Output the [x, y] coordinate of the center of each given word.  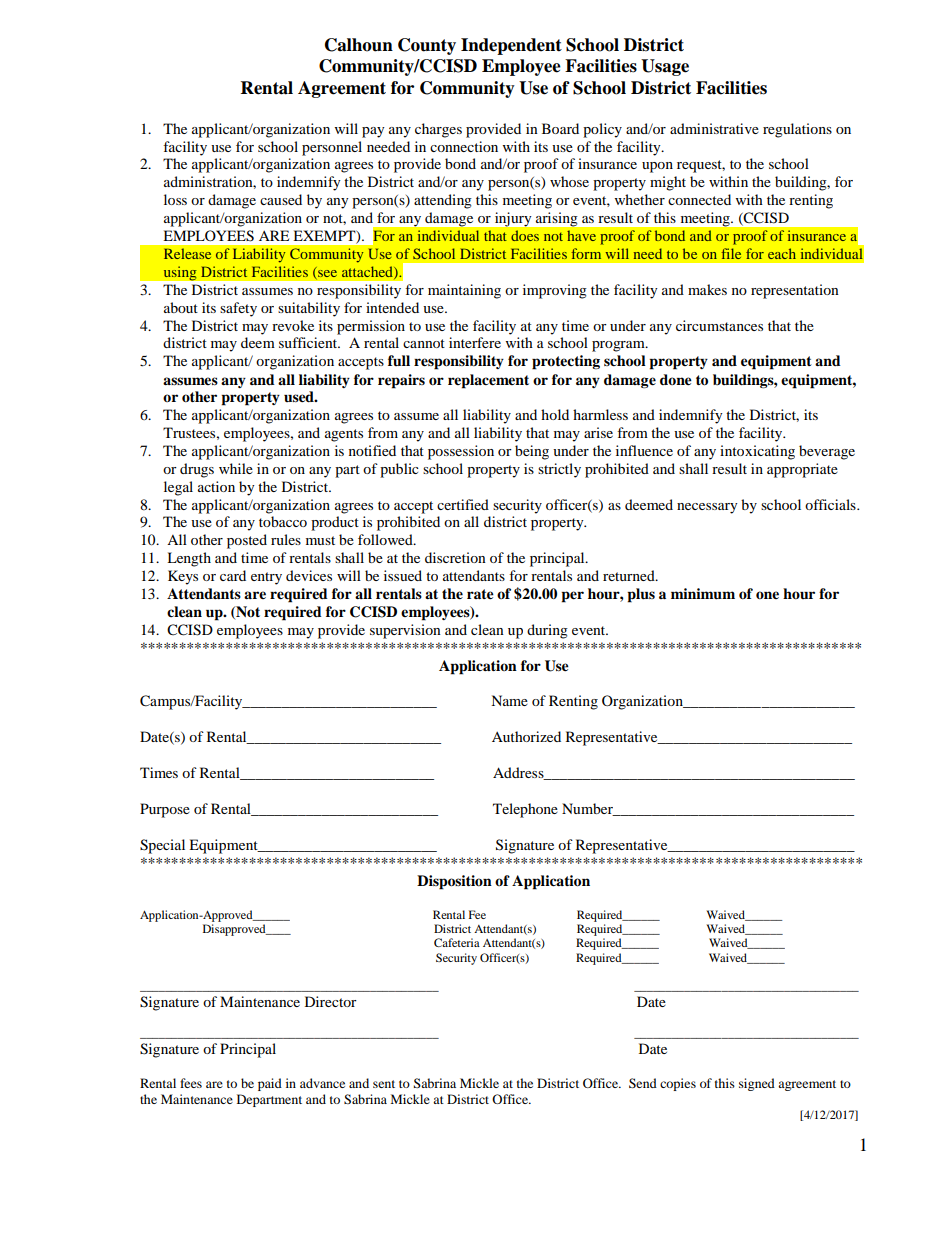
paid [270, 1084]
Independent [511, 46]
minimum [703, 594]
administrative [714, 128]
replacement [488, 381]
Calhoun [359, 45]
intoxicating [757, 452]
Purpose [165, 810]
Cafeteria [457, 942]
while [236, 468]
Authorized [526, 736]
